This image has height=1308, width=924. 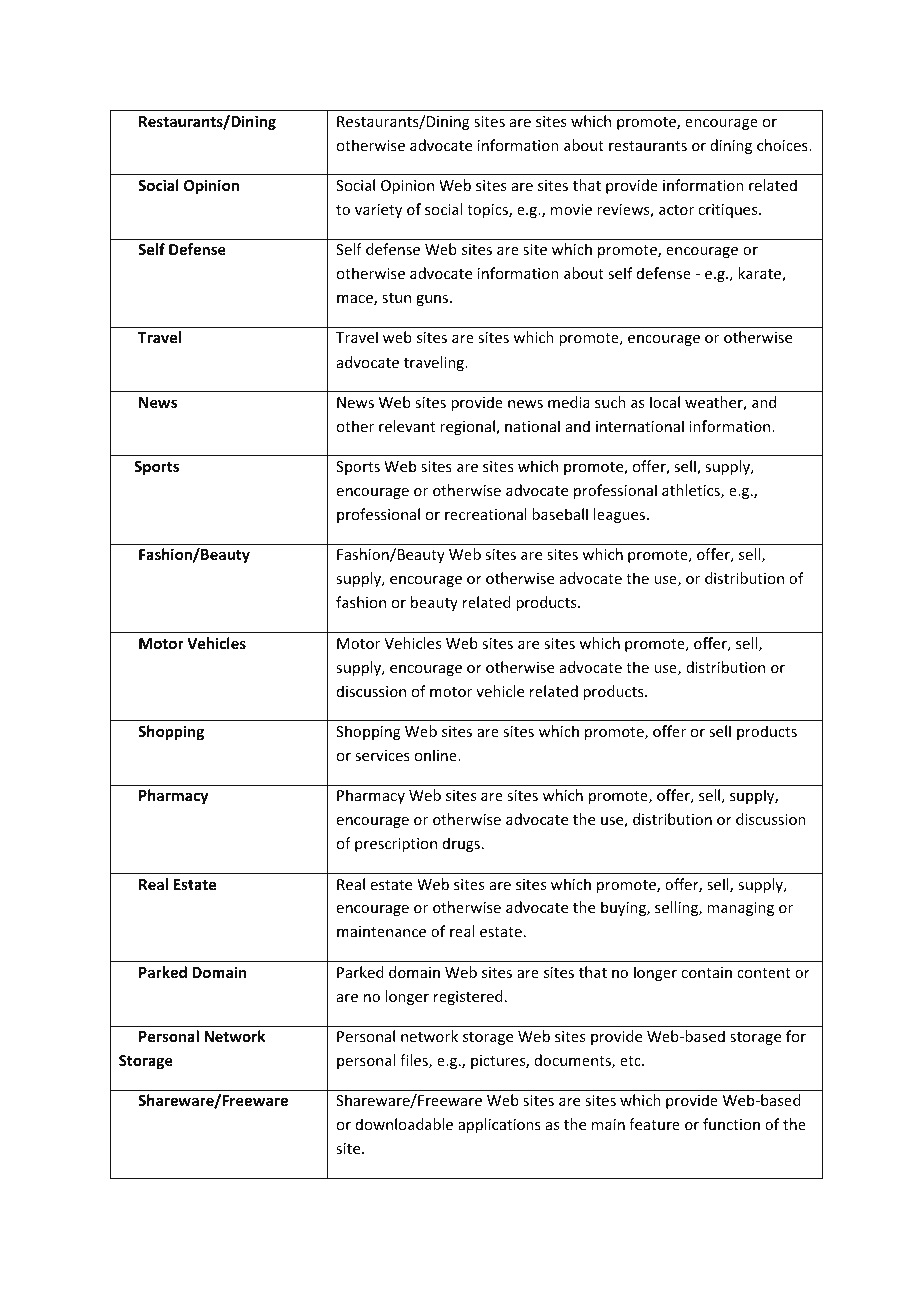 What do you see at coordinates (378, 211) in the image?
I see `variety` at bounding box center [378, 211].
